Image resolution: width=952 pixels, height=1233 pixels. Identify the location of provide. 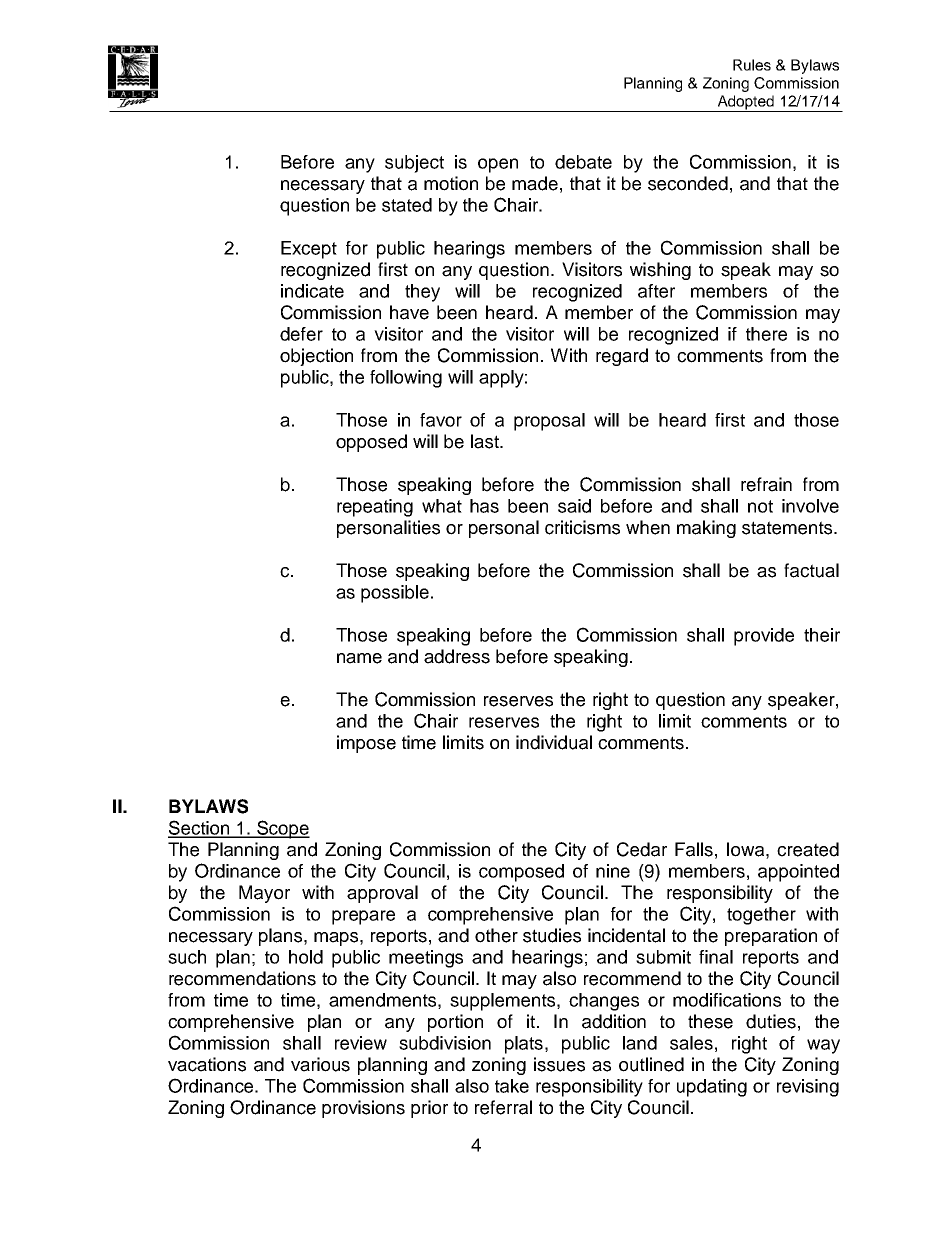
(764, 637).
